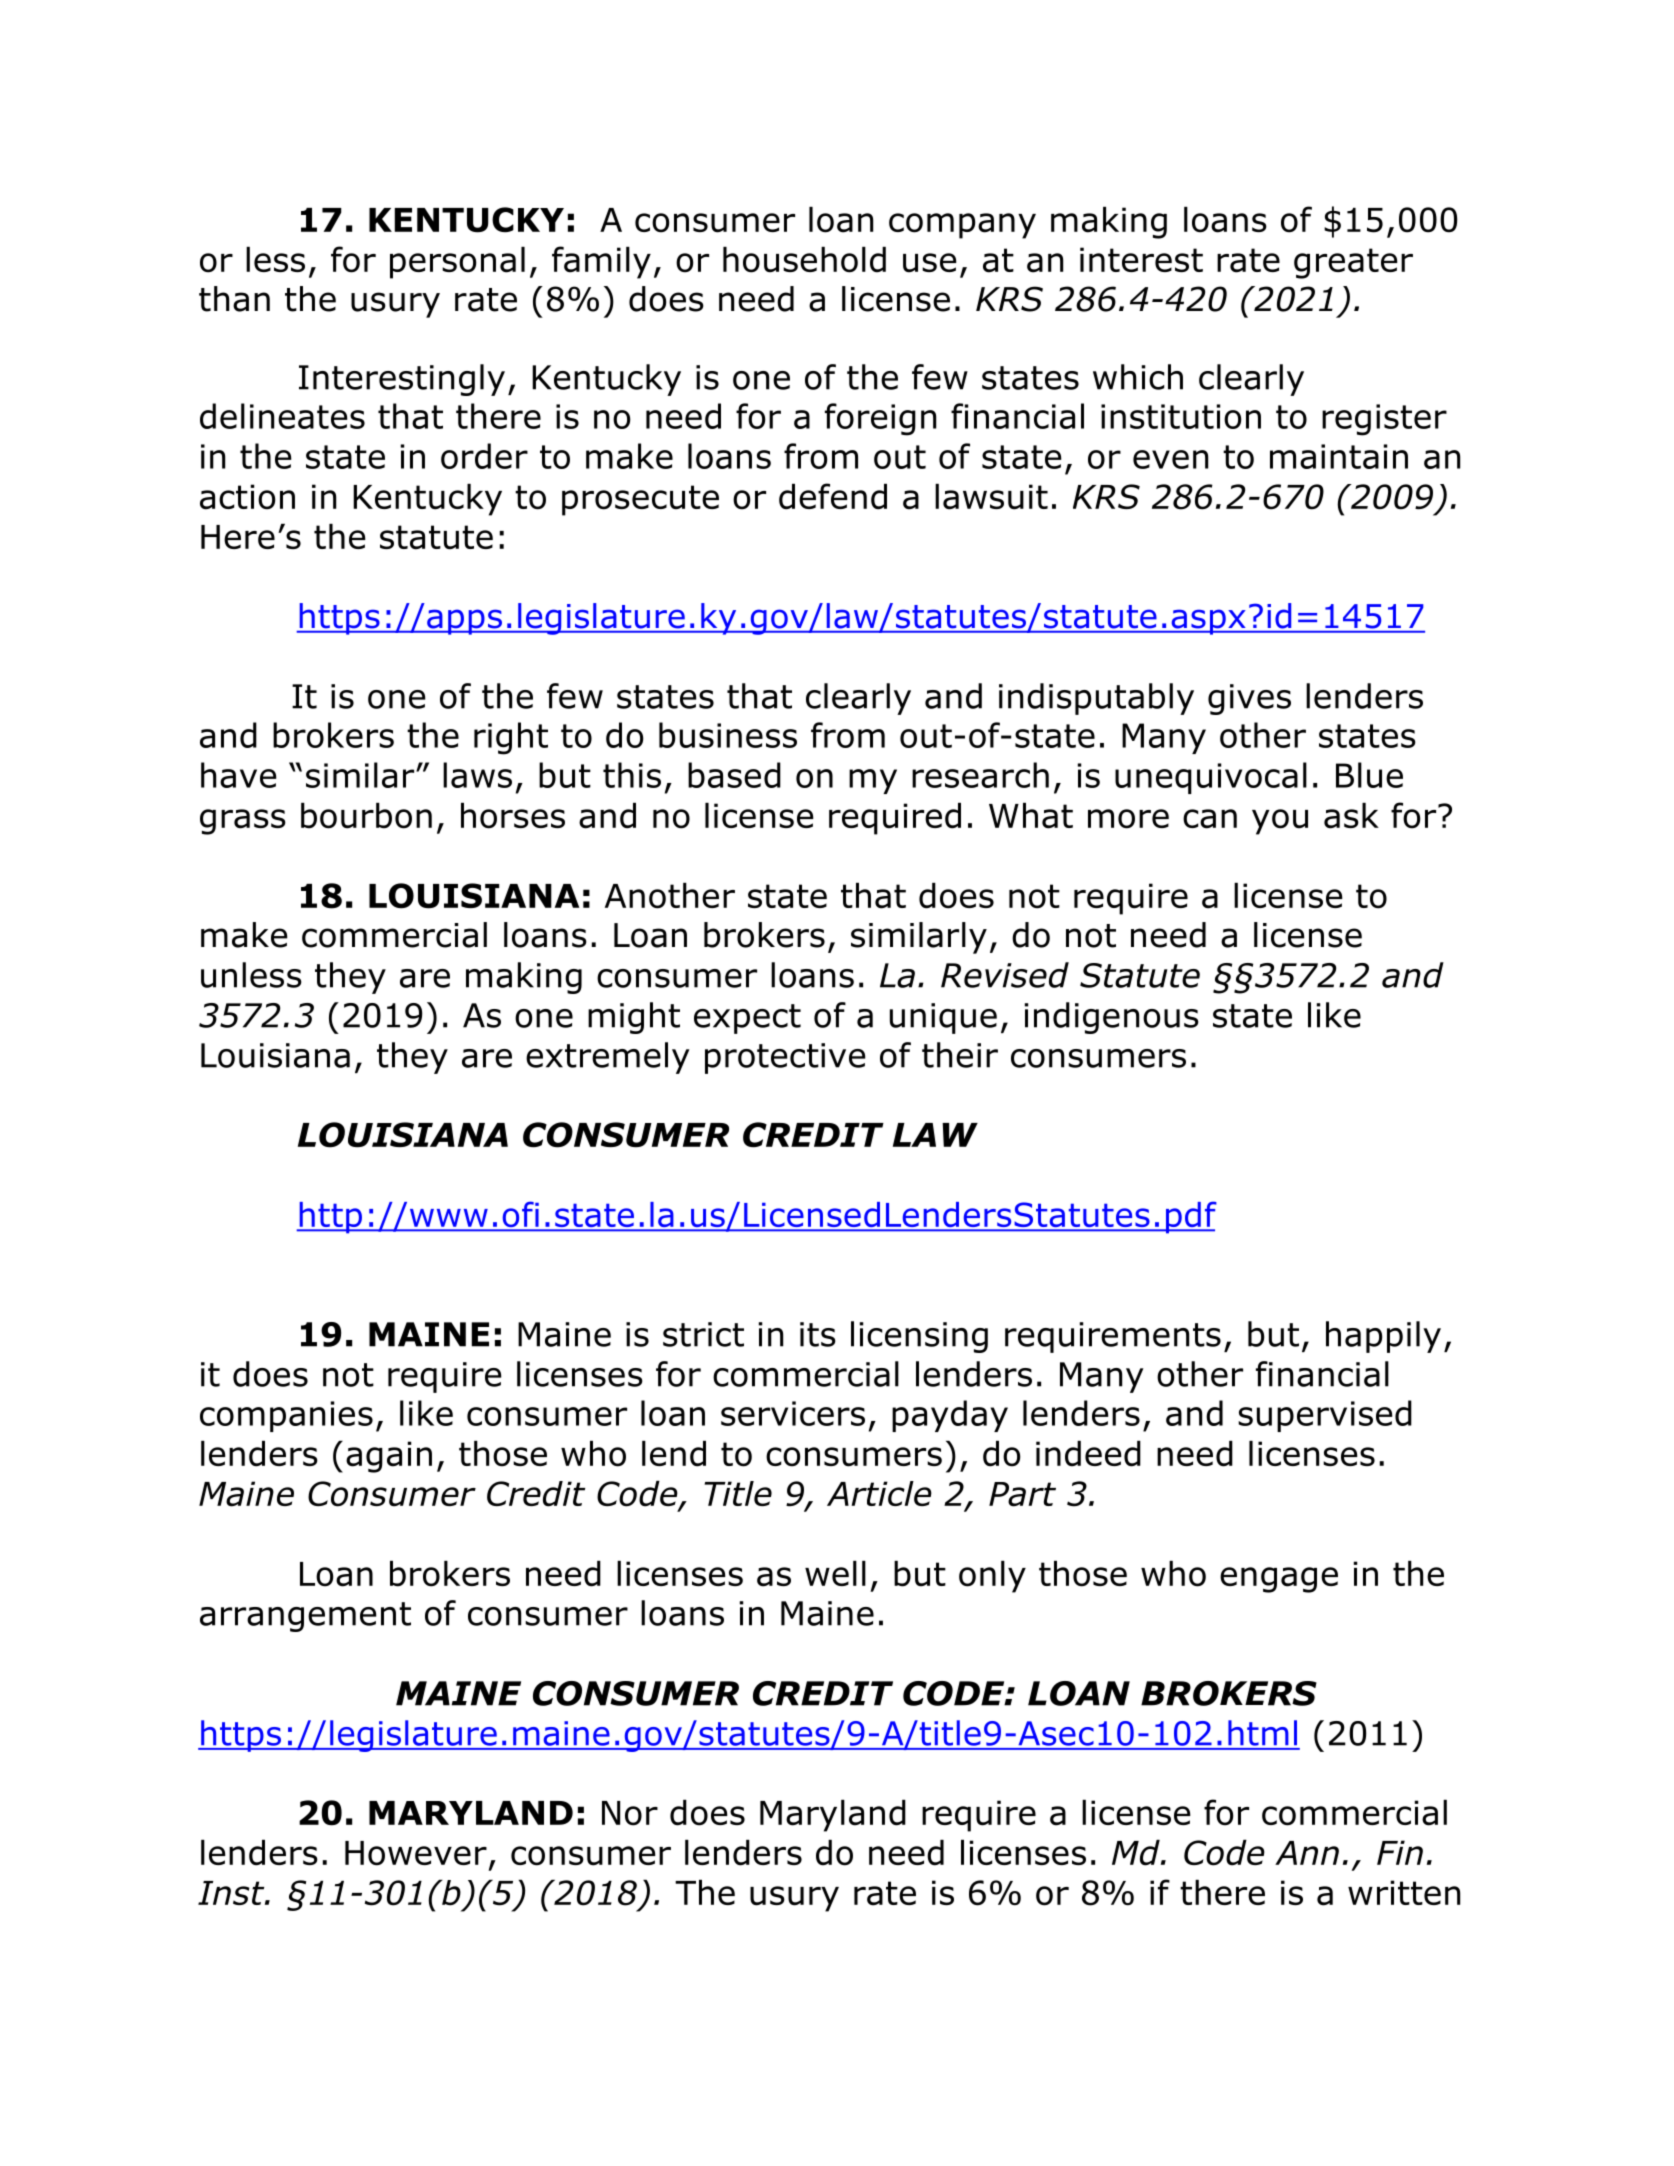 The width and height of the screenshot is (1674, 2166). I want to click on greater, so click(1353, 263).
